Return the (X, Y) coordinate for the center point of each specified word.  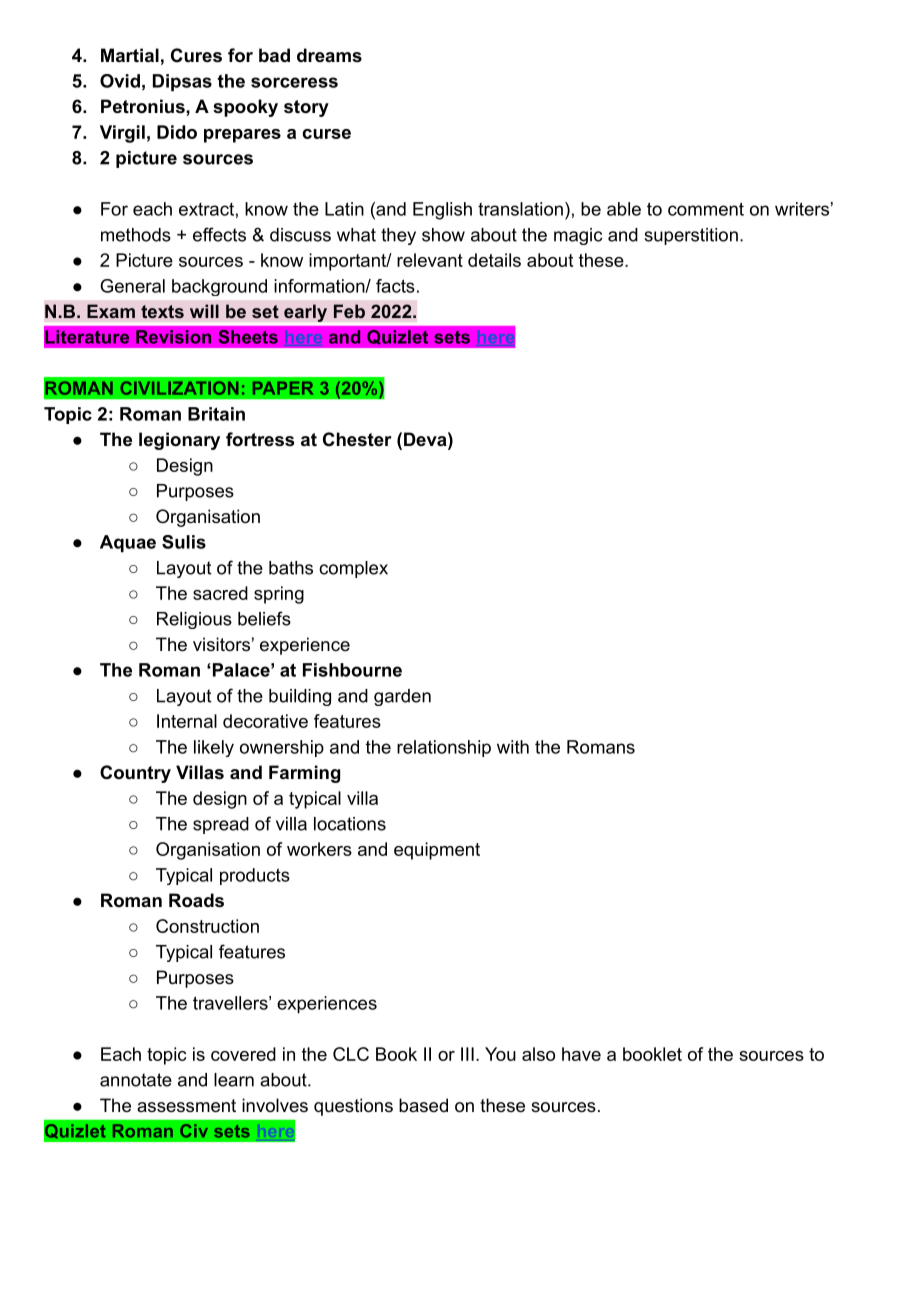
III (467, 1054)
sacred (220, 593)
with (513, 747)
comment (706, 209)
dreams (329, 55)
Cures (196, 55)
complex (353, 569)
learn (234, 1080)
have (581, 1054)
